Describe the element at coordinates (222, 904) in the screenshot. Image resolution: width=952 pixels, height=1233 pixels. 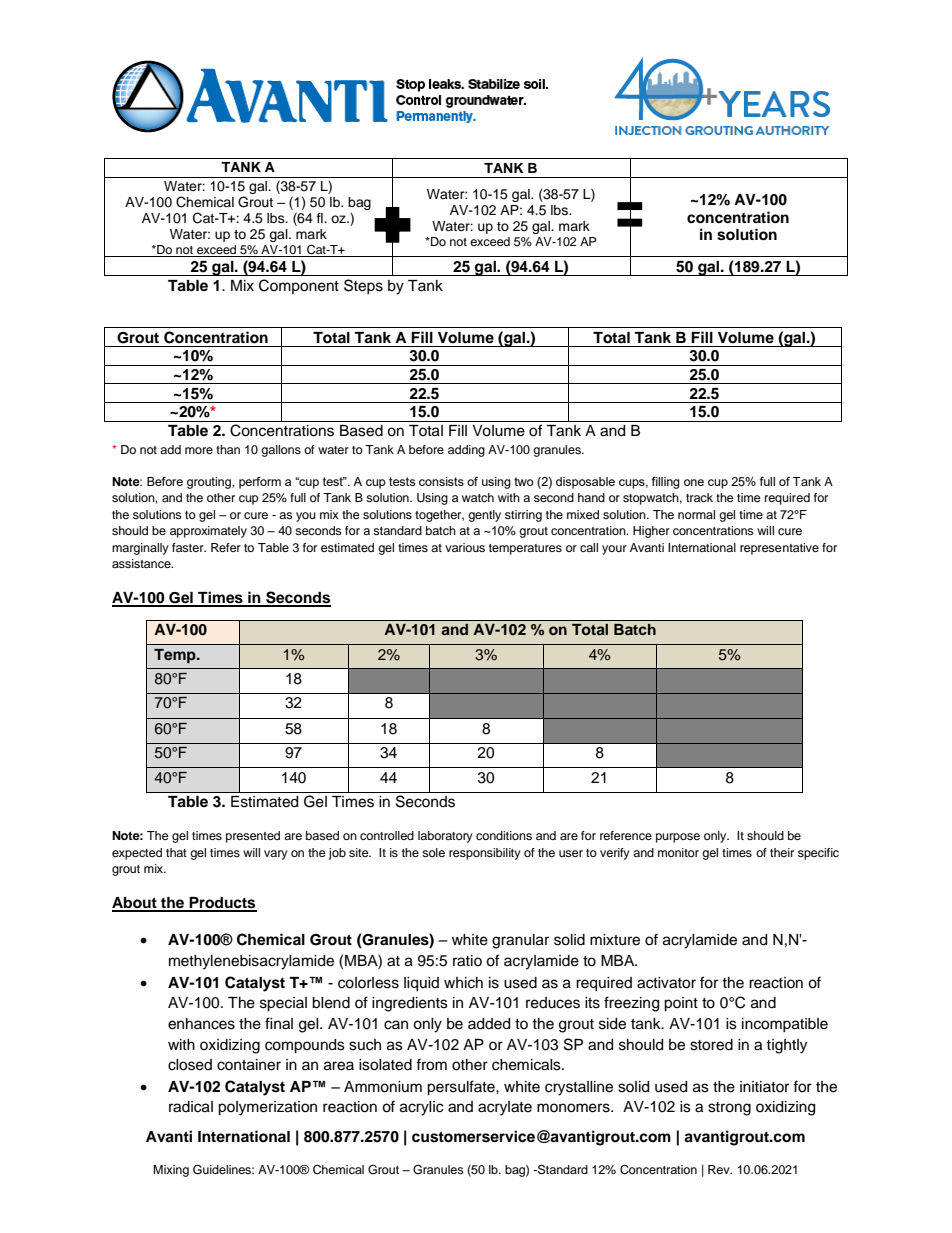
I see `Products` at that location.
